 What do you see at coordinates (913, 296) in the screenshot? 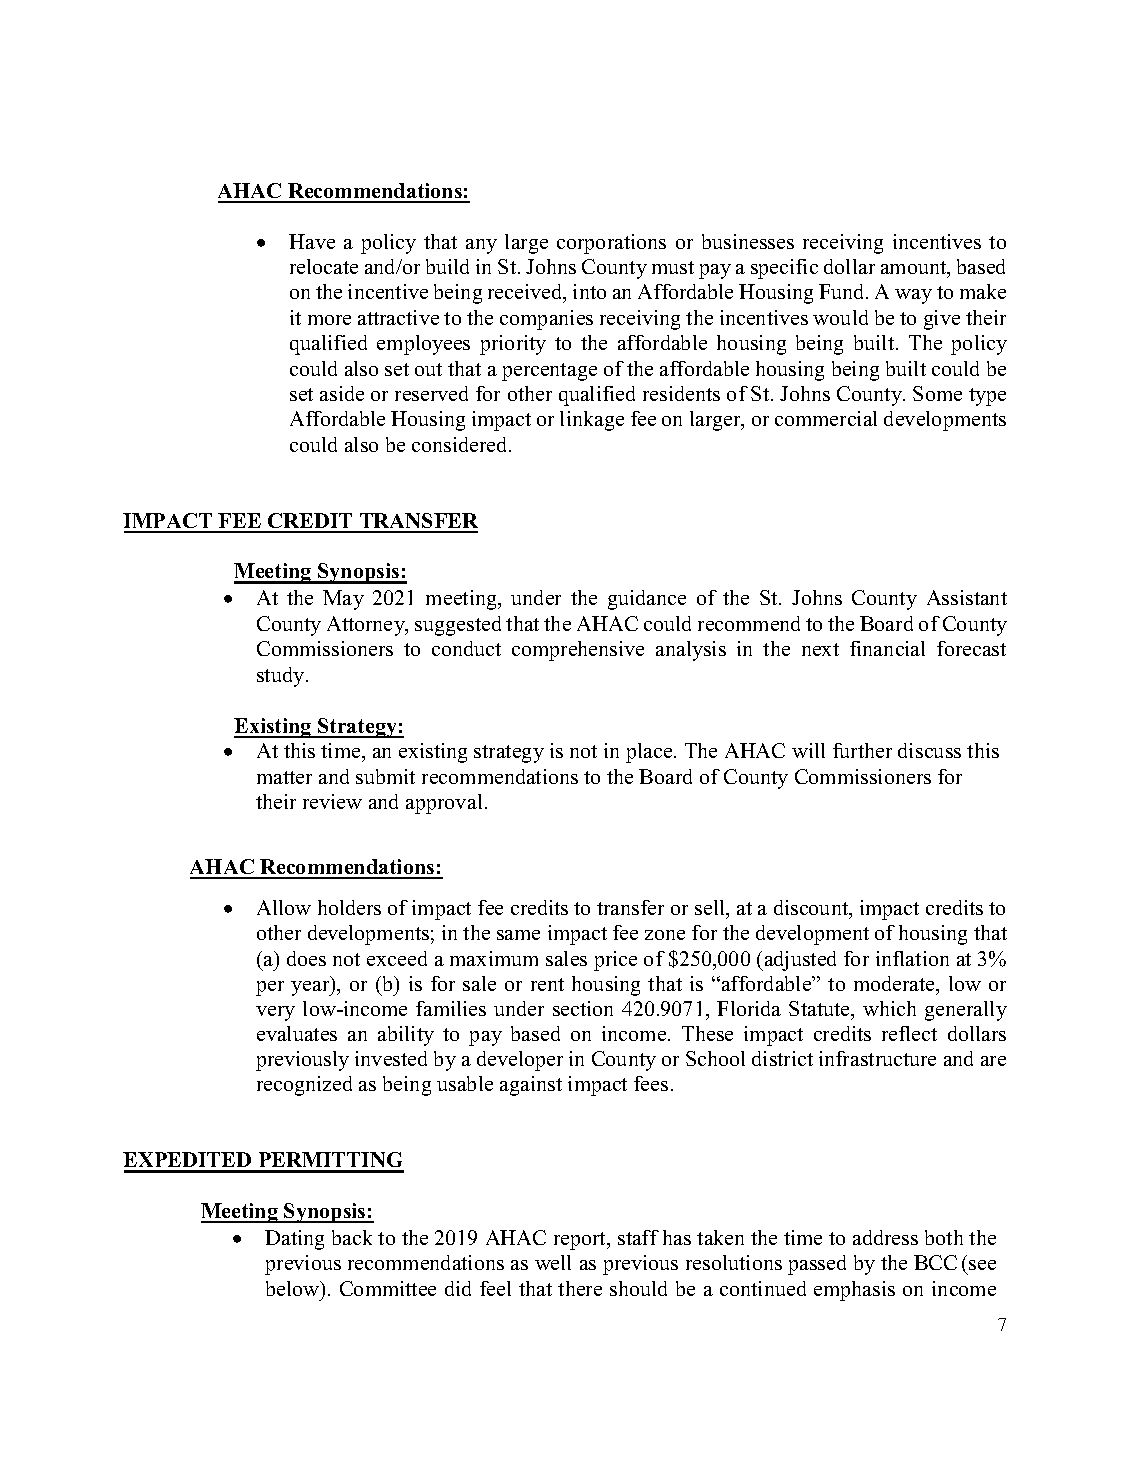
I see `way` at bounding box center [913, 296].
